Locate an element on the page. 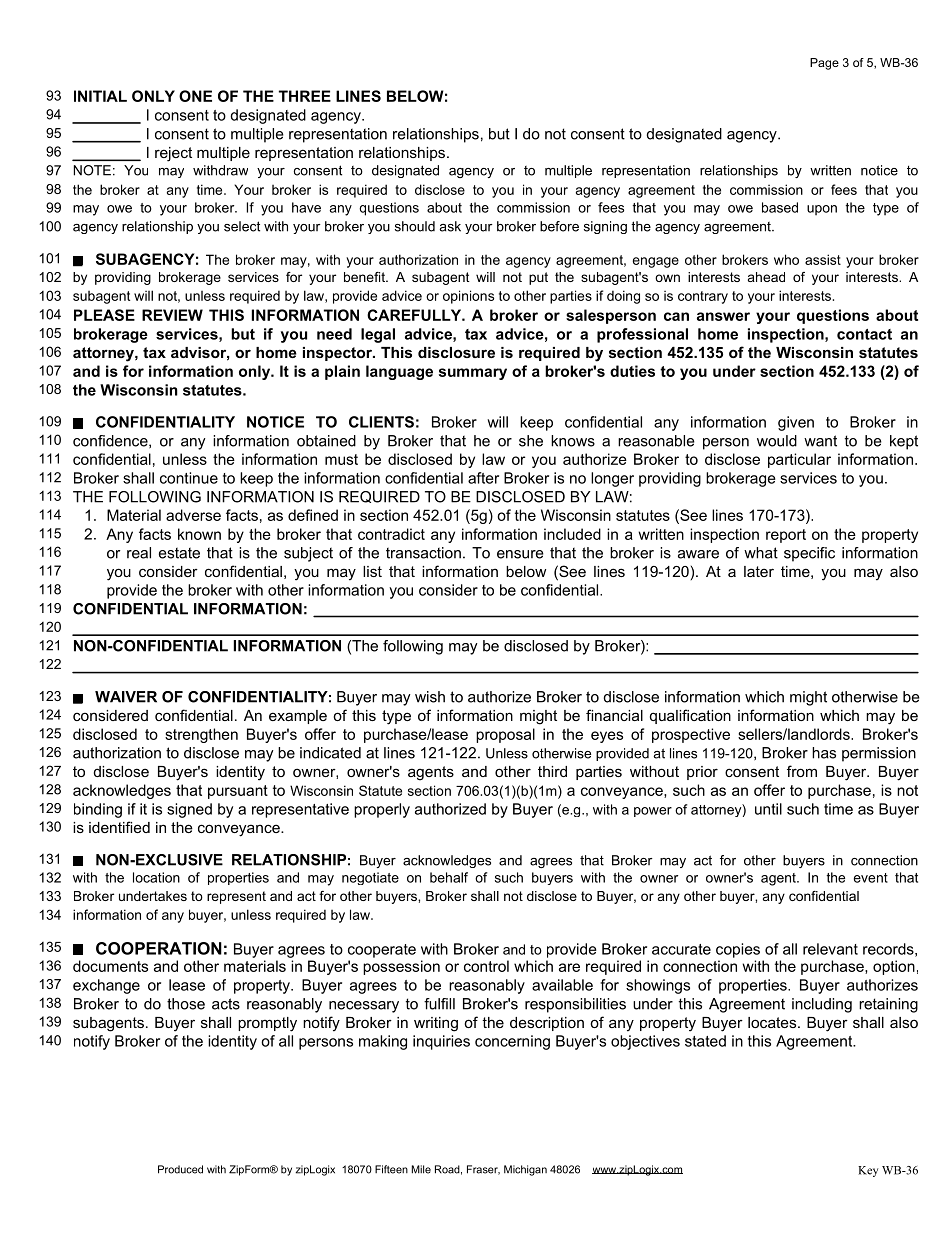 The width and height of the page is (952, 1233). ensure is located at coordinates (520, 554).
